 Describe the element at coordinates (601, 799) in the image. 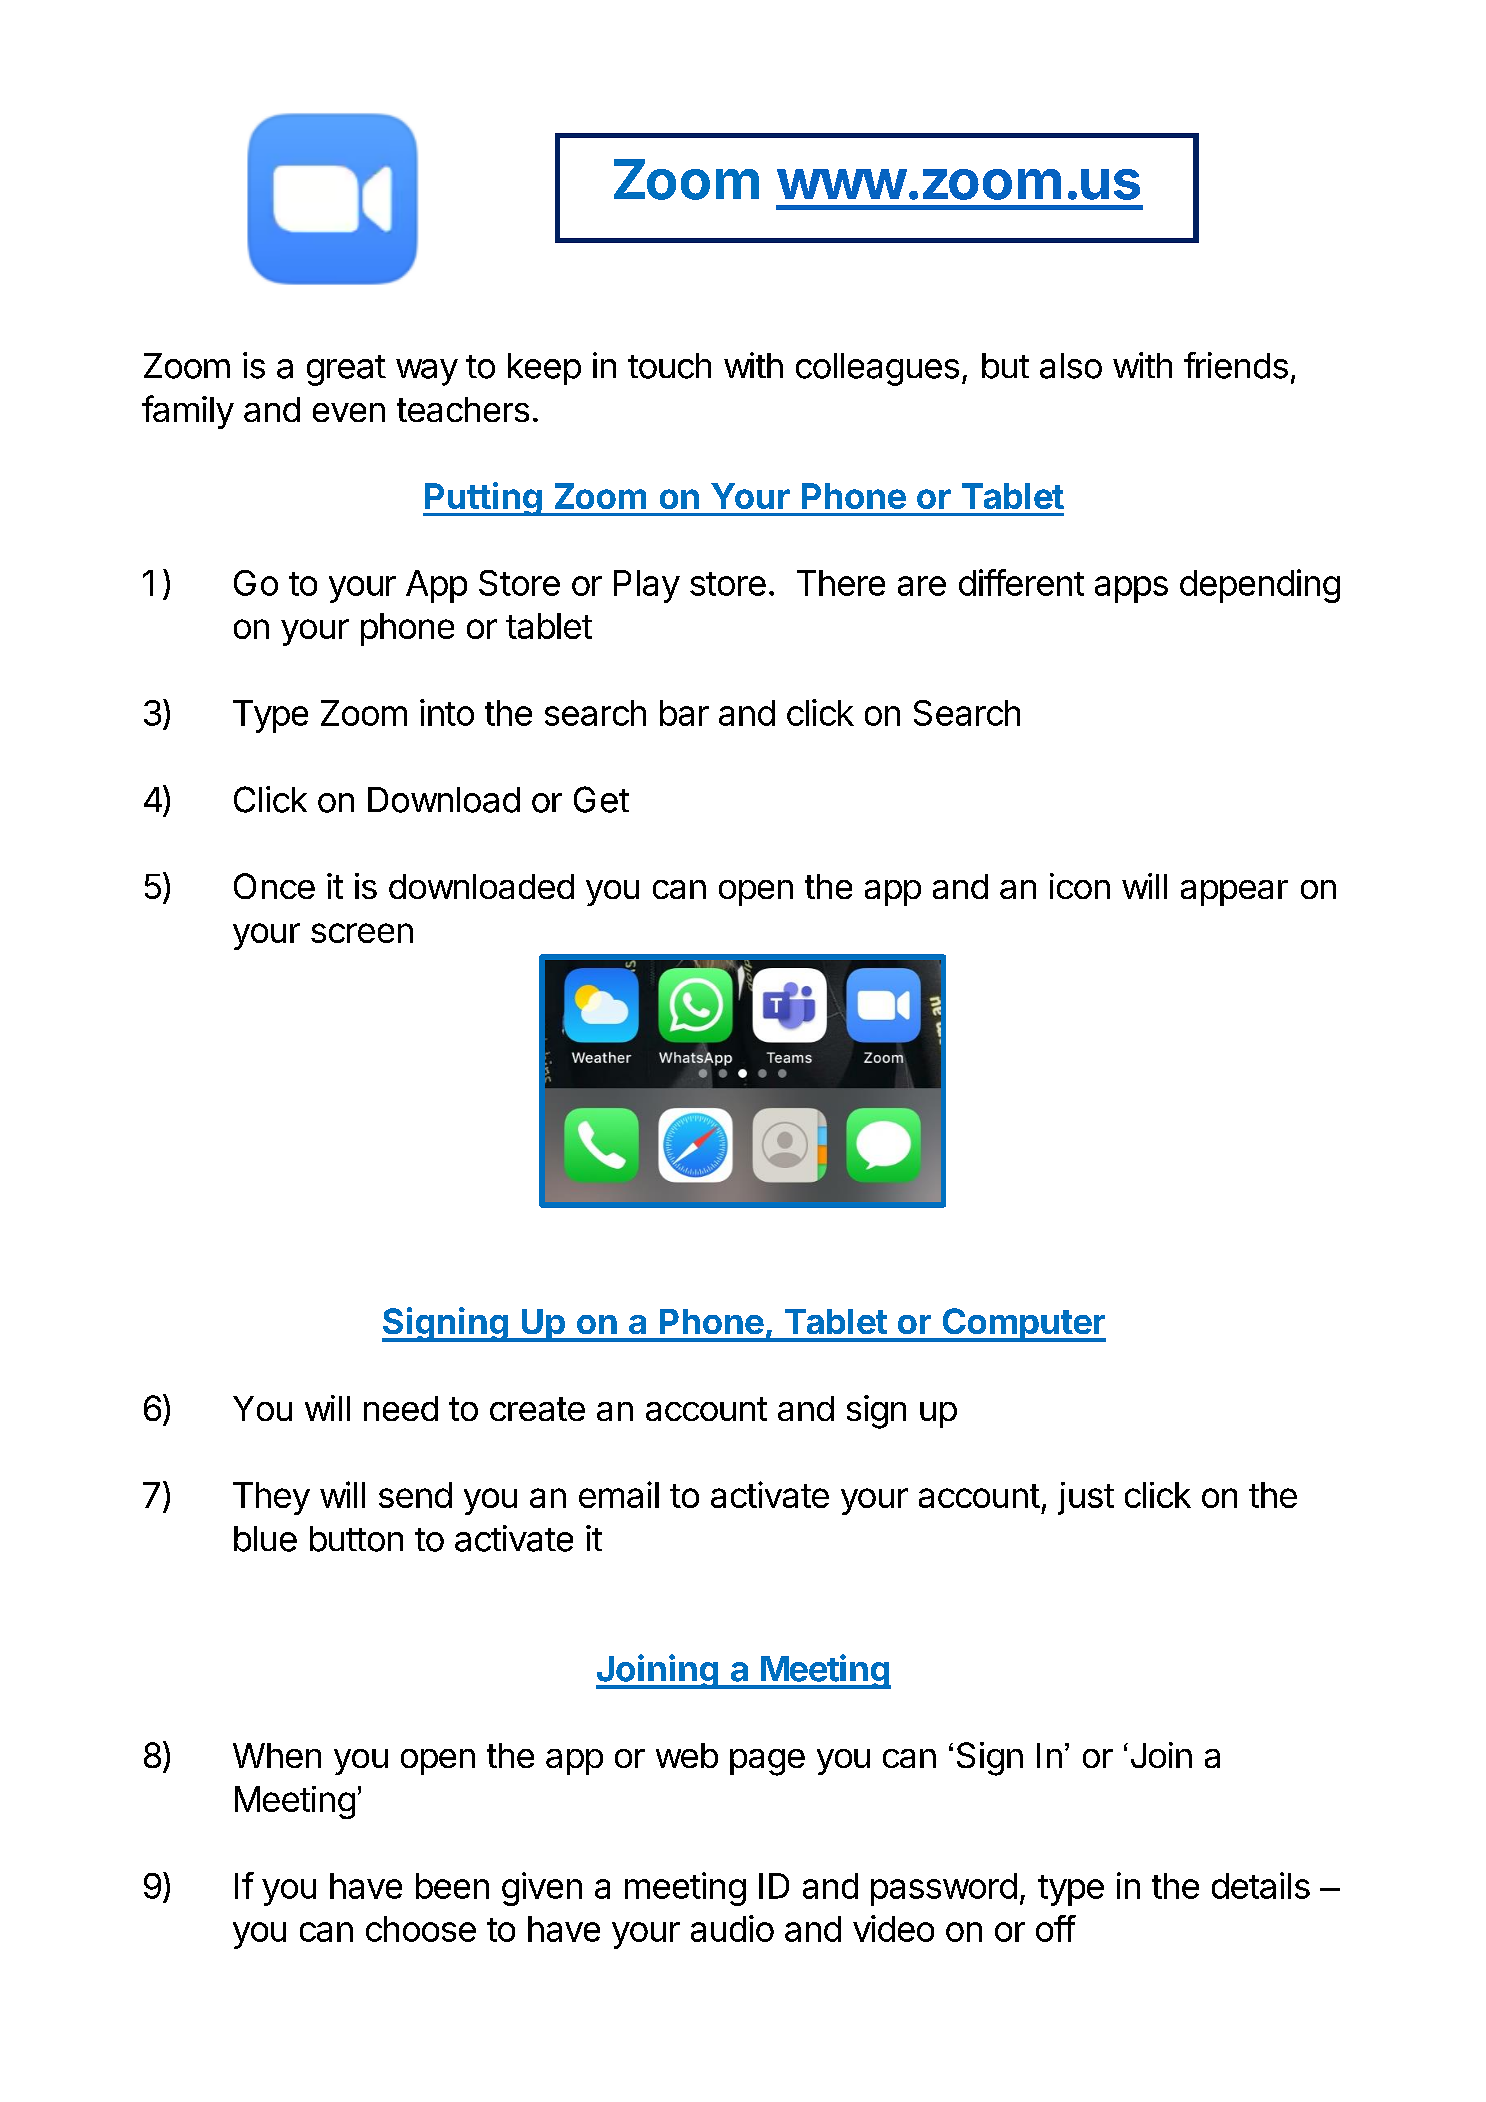

I see `Get` at that location.
